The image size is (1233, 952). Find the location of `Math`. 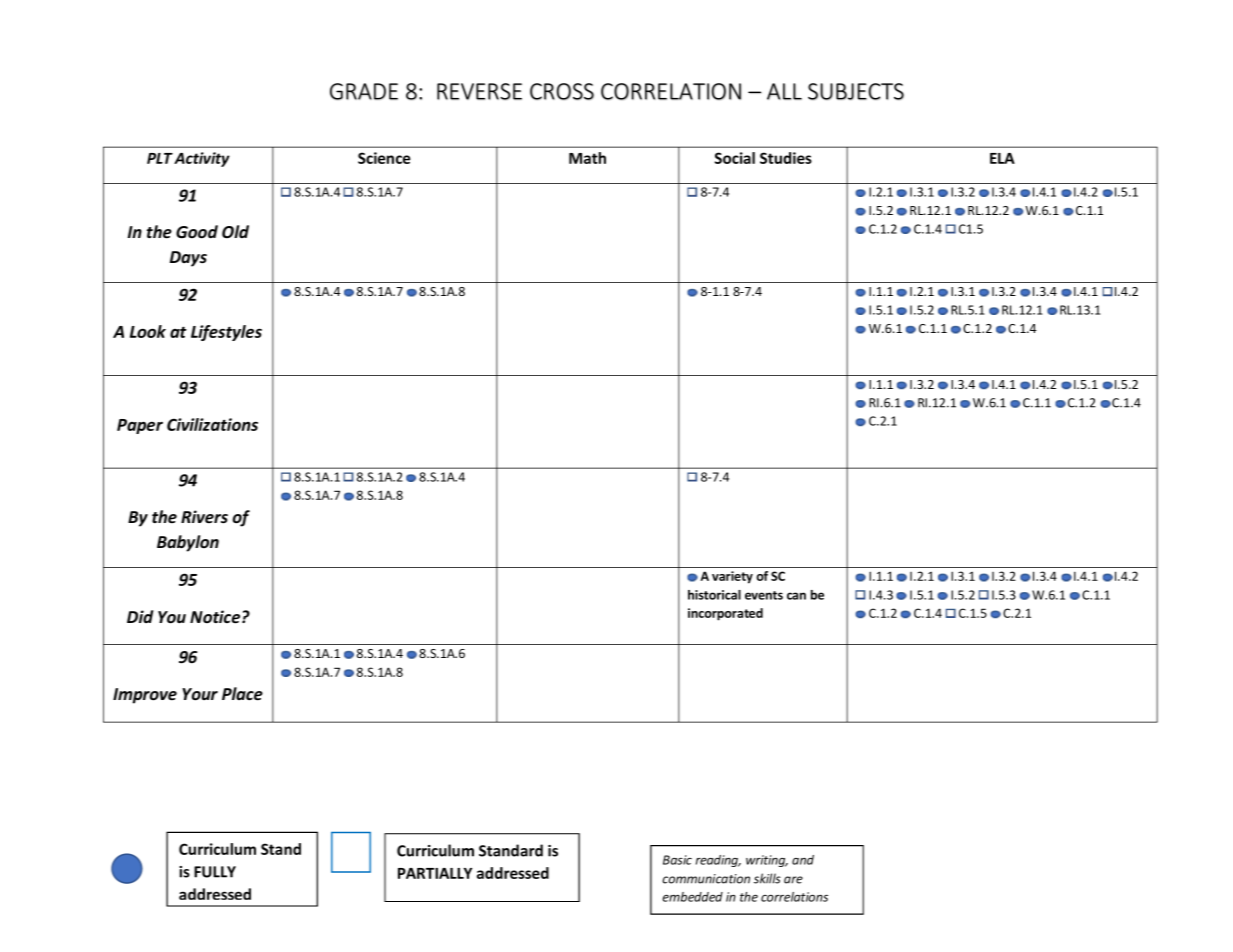

Math is located at coordinates (587, 158).
